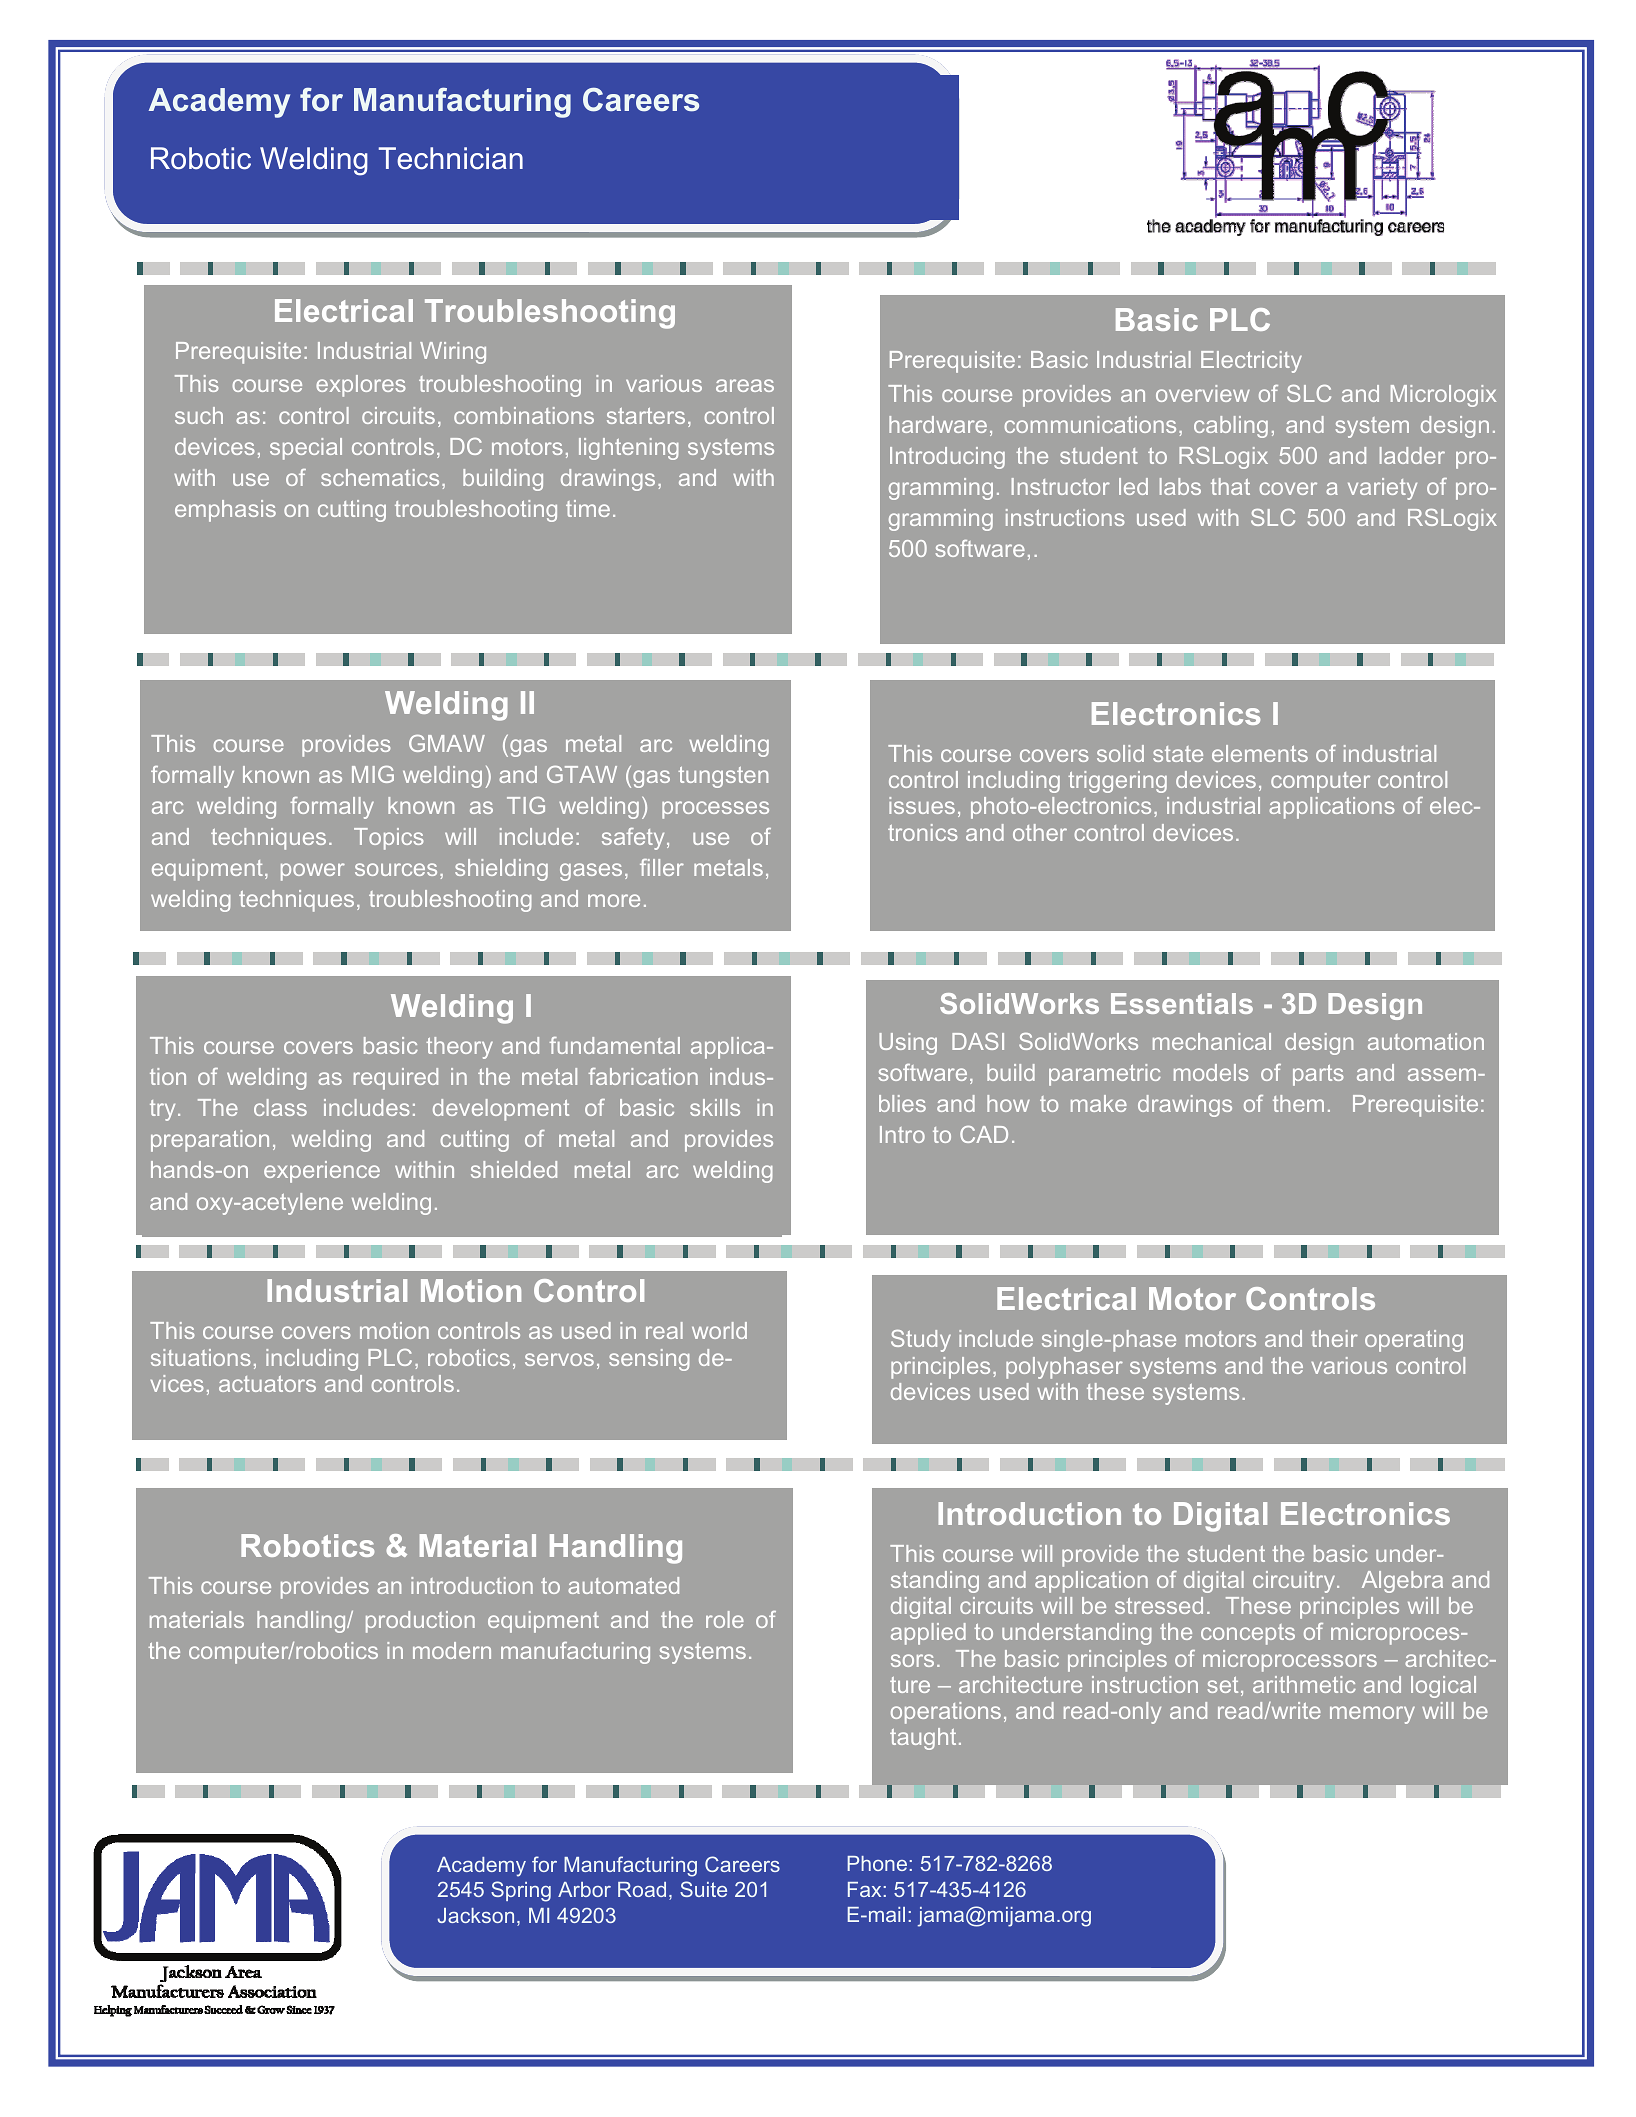 This image has height=2117, width=1636. What do you see at coordinates (921, 1341) in the image?
I see `Study` at bounding box center [921, 1341].
